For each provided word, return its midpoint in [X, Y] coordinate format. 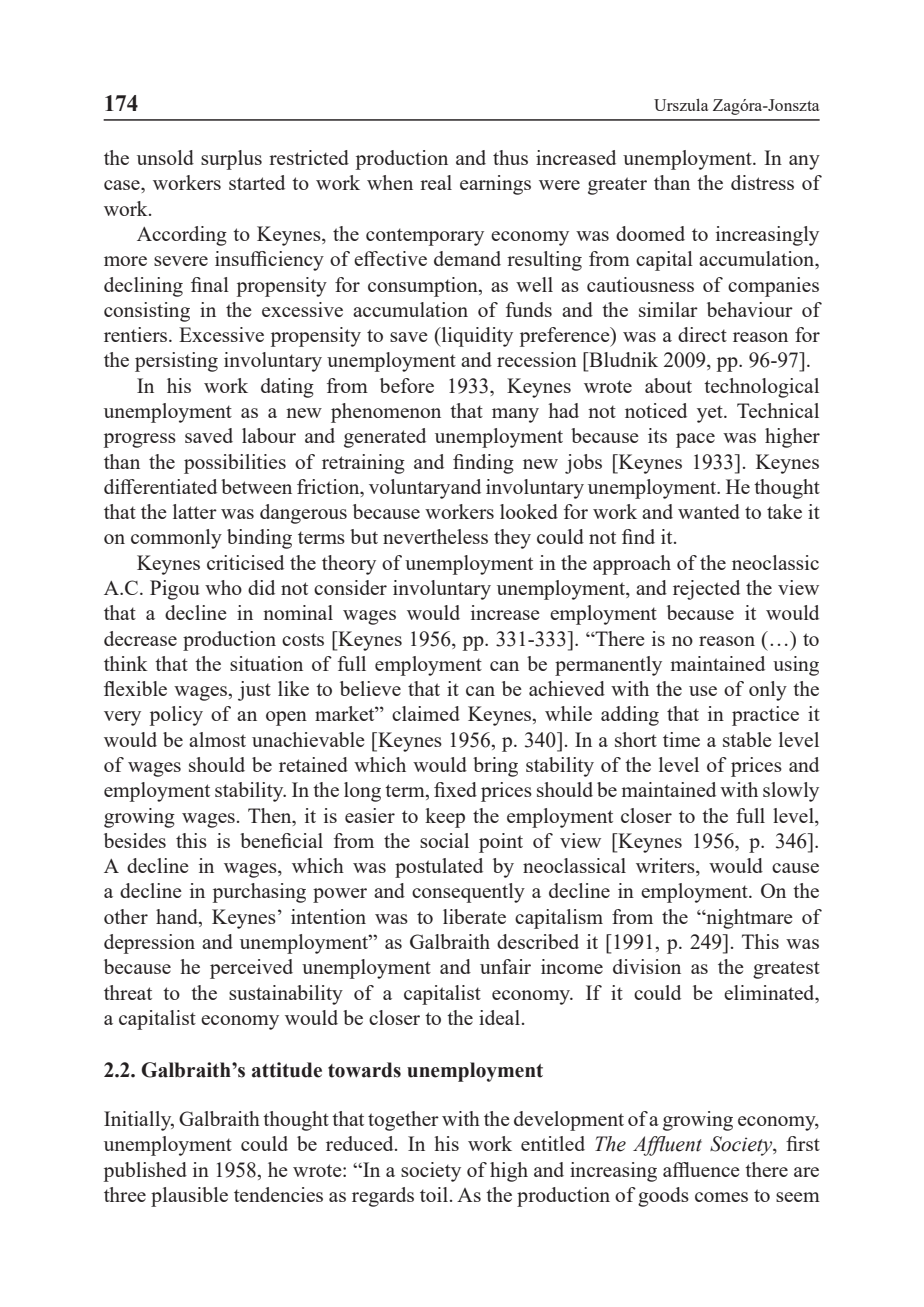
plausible [189, 1197]
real [436, 182]
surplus [231, 160]
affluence [701, 1169]
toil [434, 1194]
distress [762, 182]
